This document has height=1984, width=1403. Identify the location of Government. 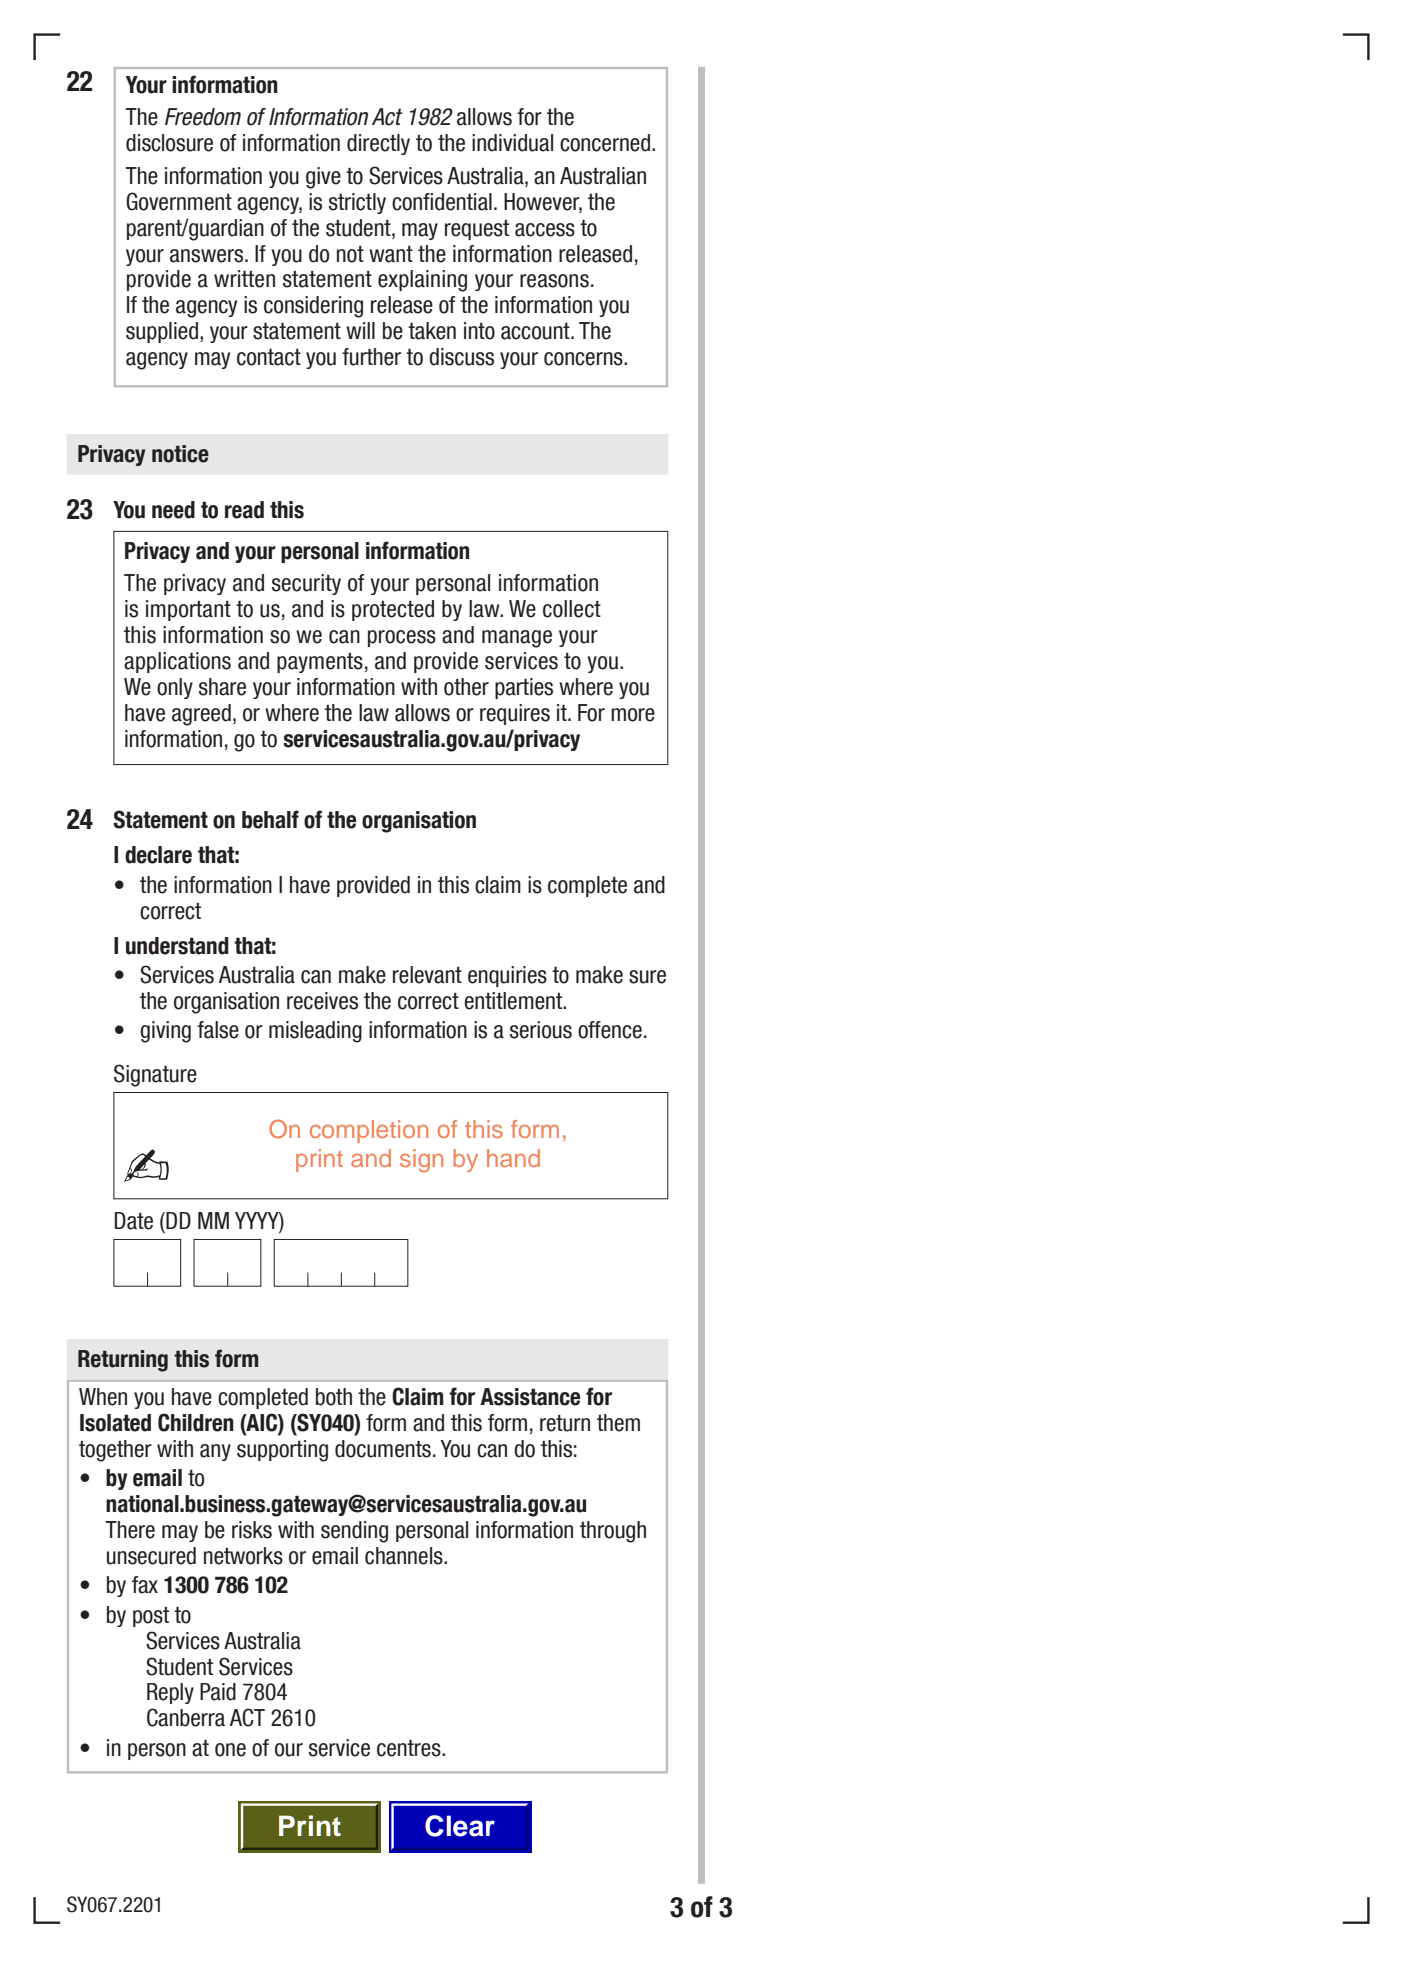
(179, 201).
